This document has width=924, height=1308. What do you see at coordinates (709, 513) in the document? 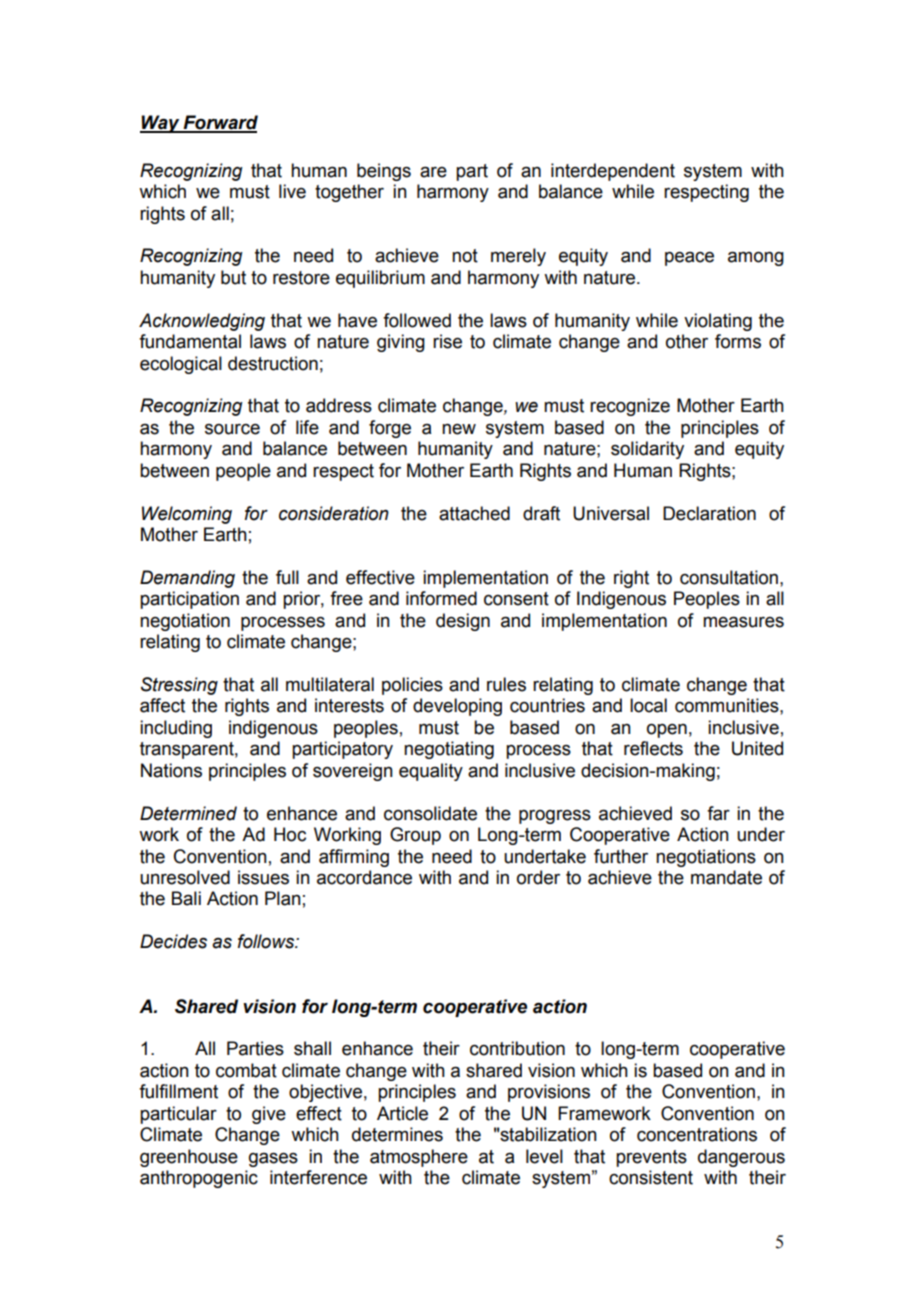
I see `Declaration` at bounding box center [709, 513].
